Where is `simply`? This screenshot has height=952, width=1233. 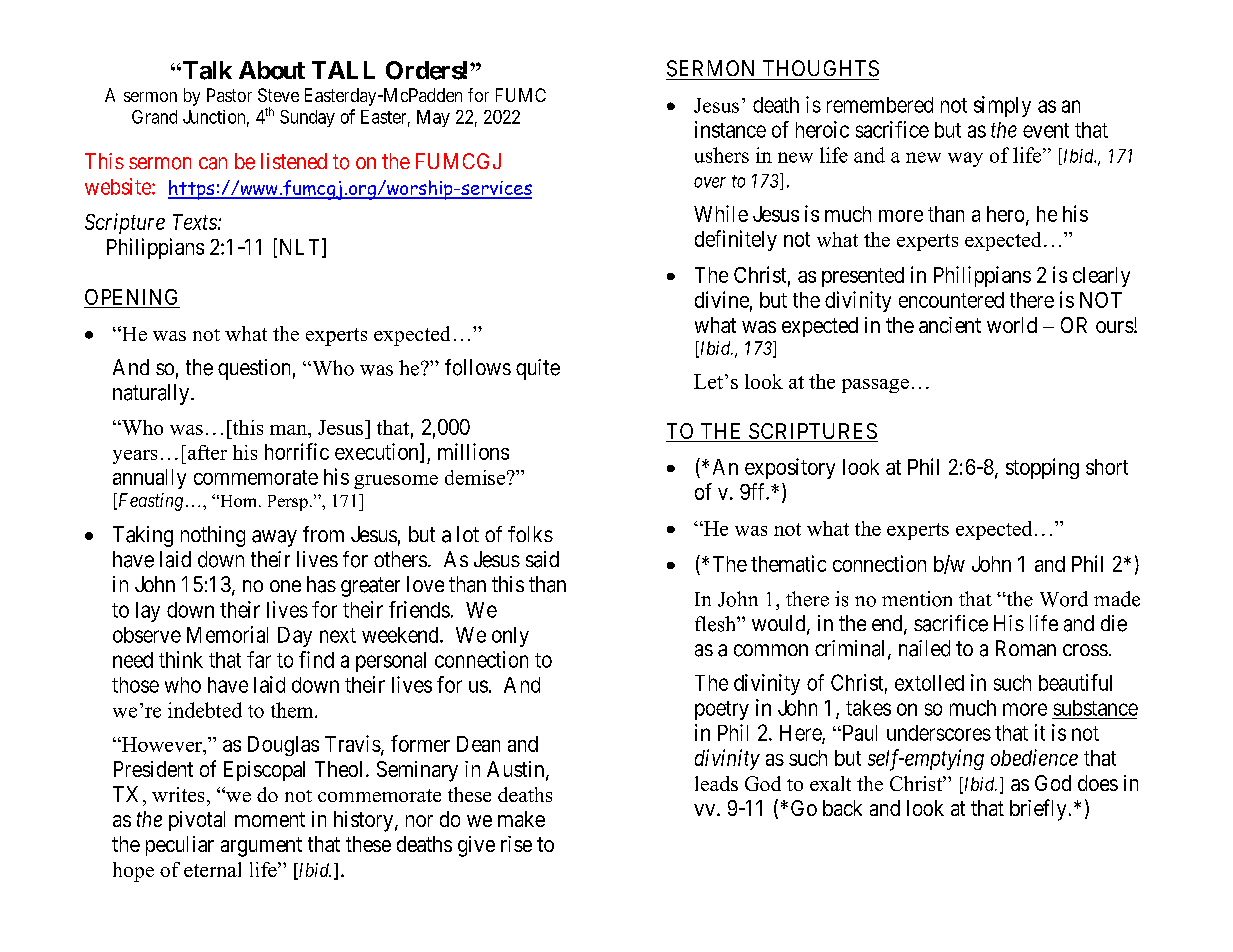
simply is located at coordinates (1002, 106).
